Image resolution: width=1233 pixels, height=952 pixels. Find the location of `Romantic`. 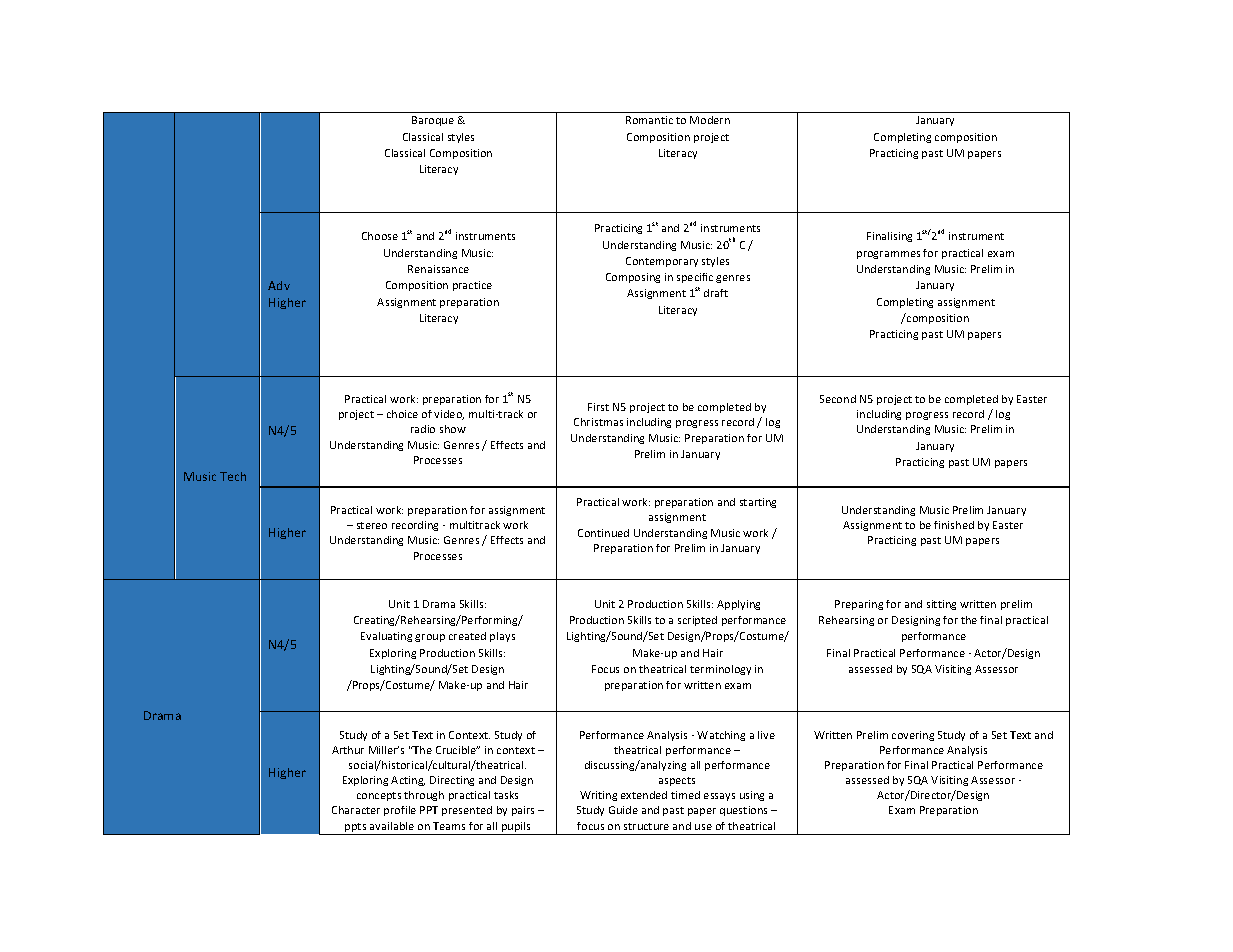

Romantic is located at coordinates (649, 120).
